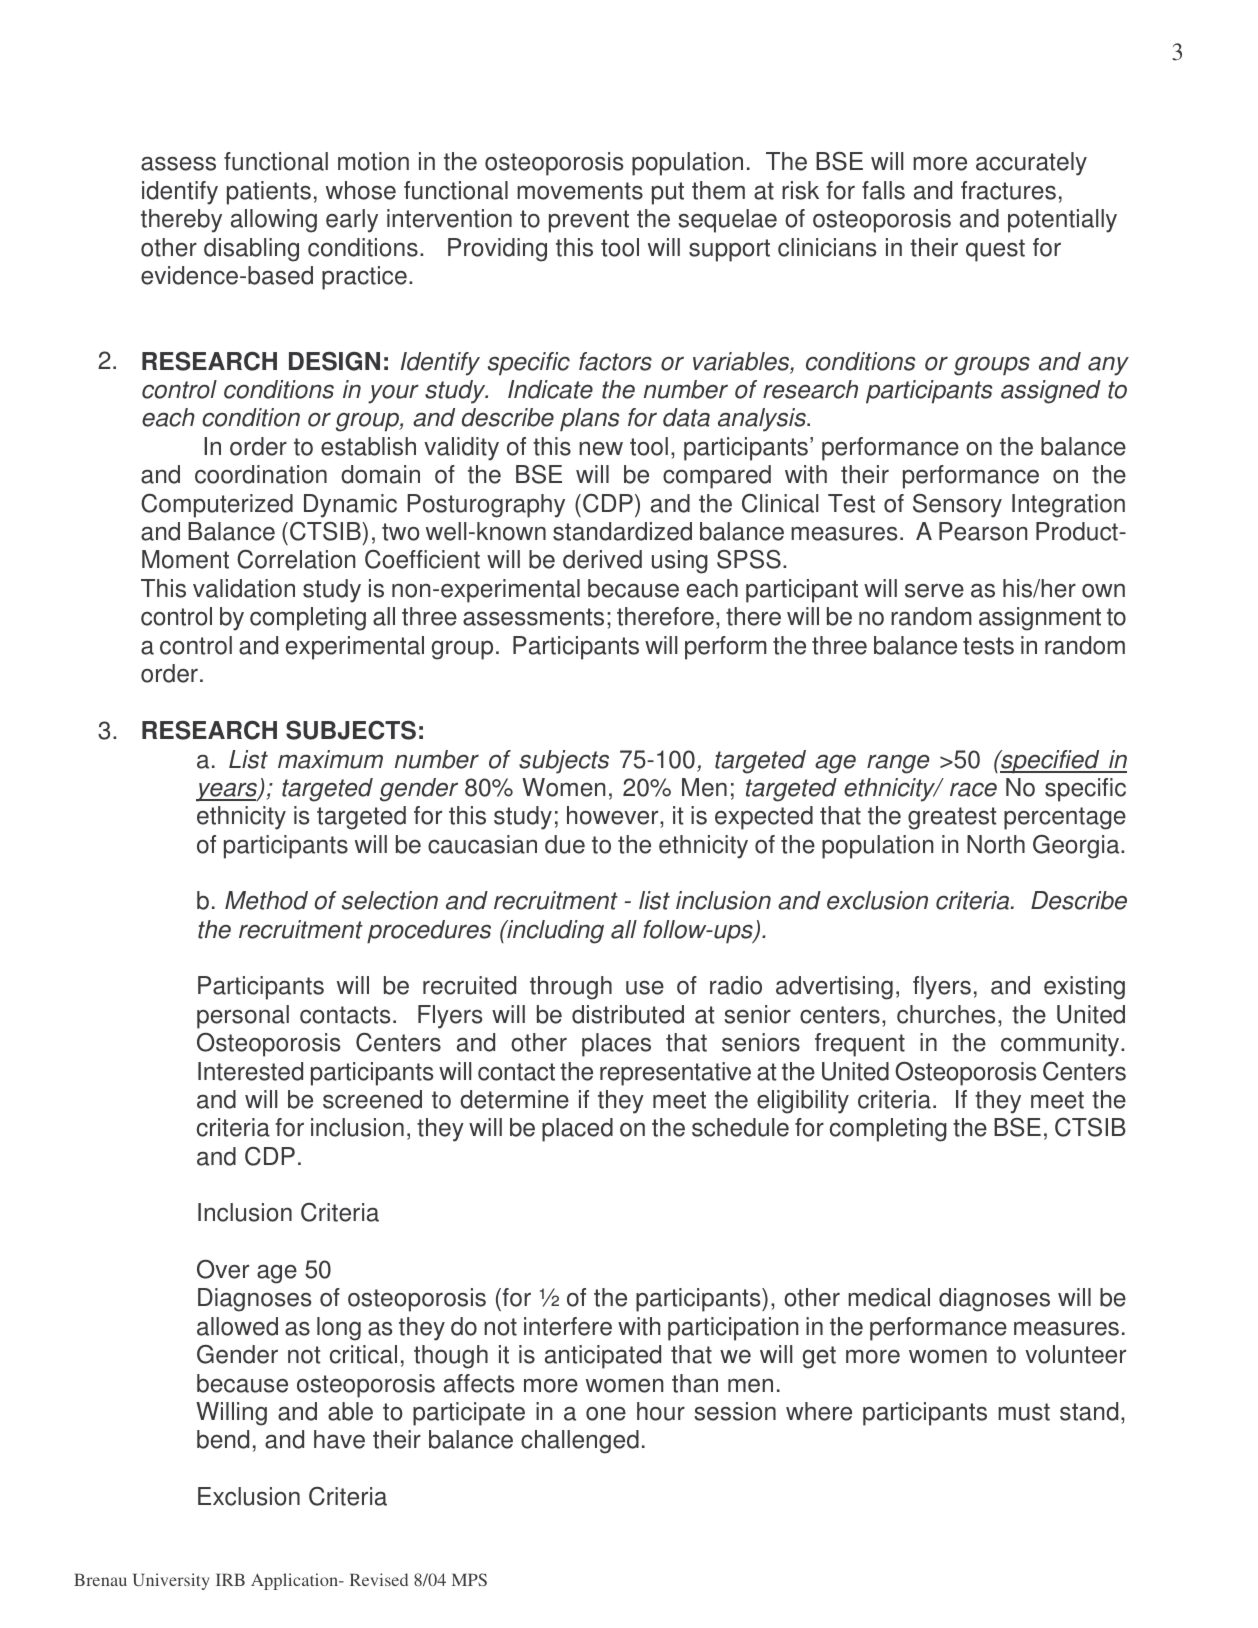 The image size is (1258, 1628). I want to click on fractures, so click(1008, 190).
